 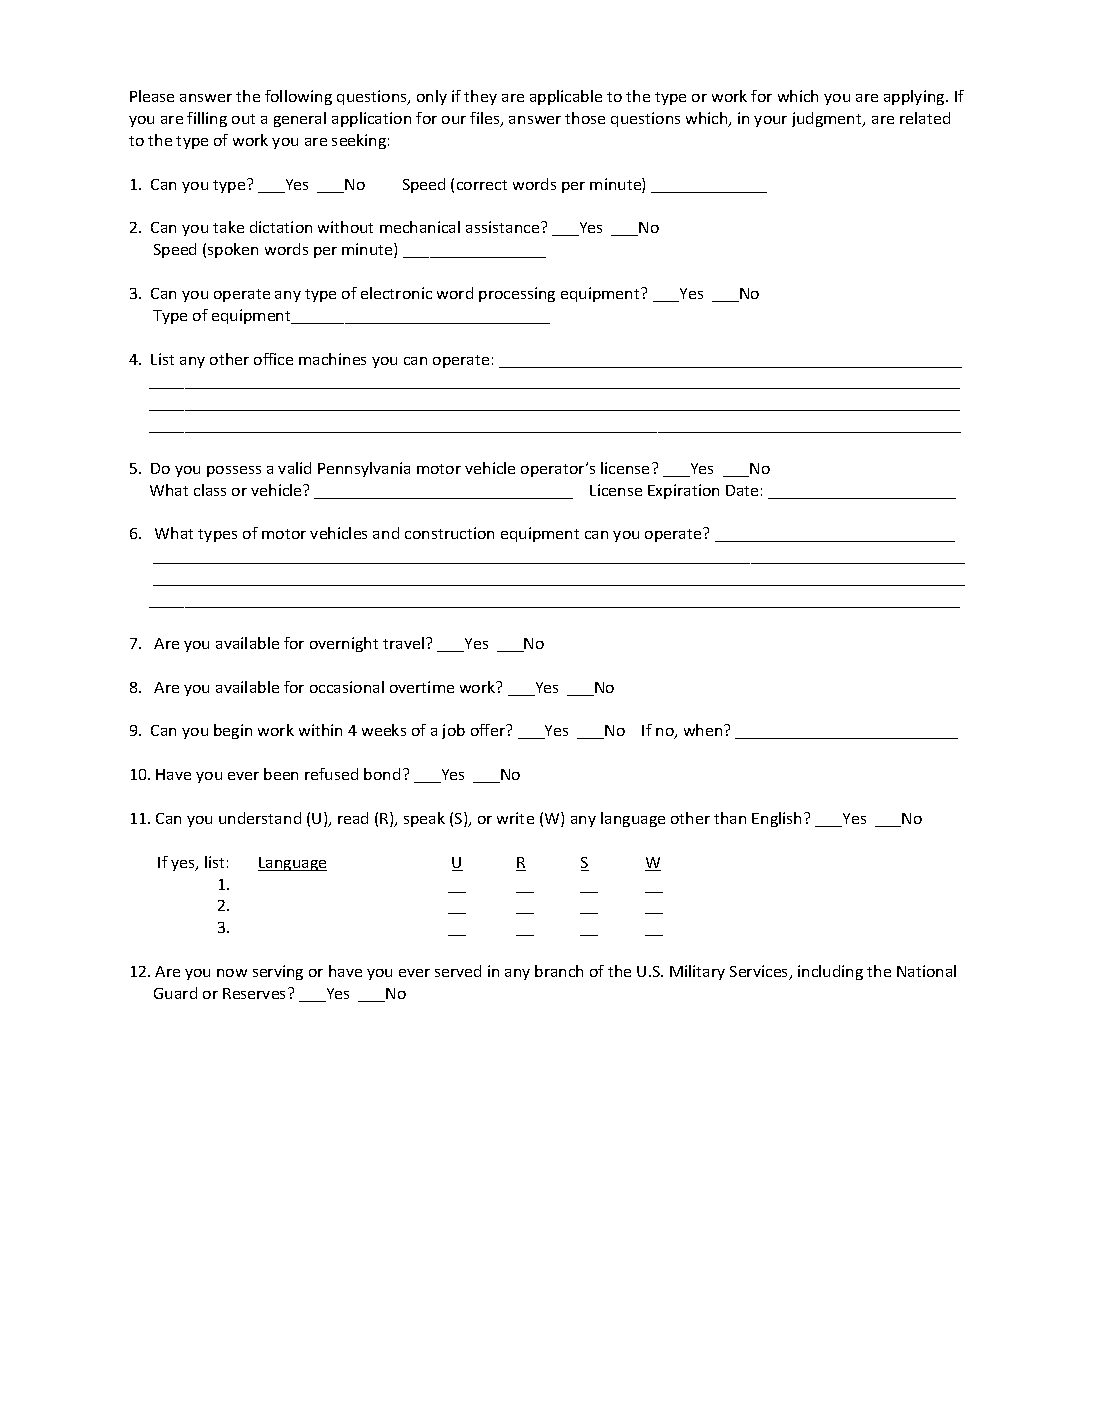 What do you see at coordinates (742, 490) in the page?
I see `Date` at bounding box center [742, 490].
